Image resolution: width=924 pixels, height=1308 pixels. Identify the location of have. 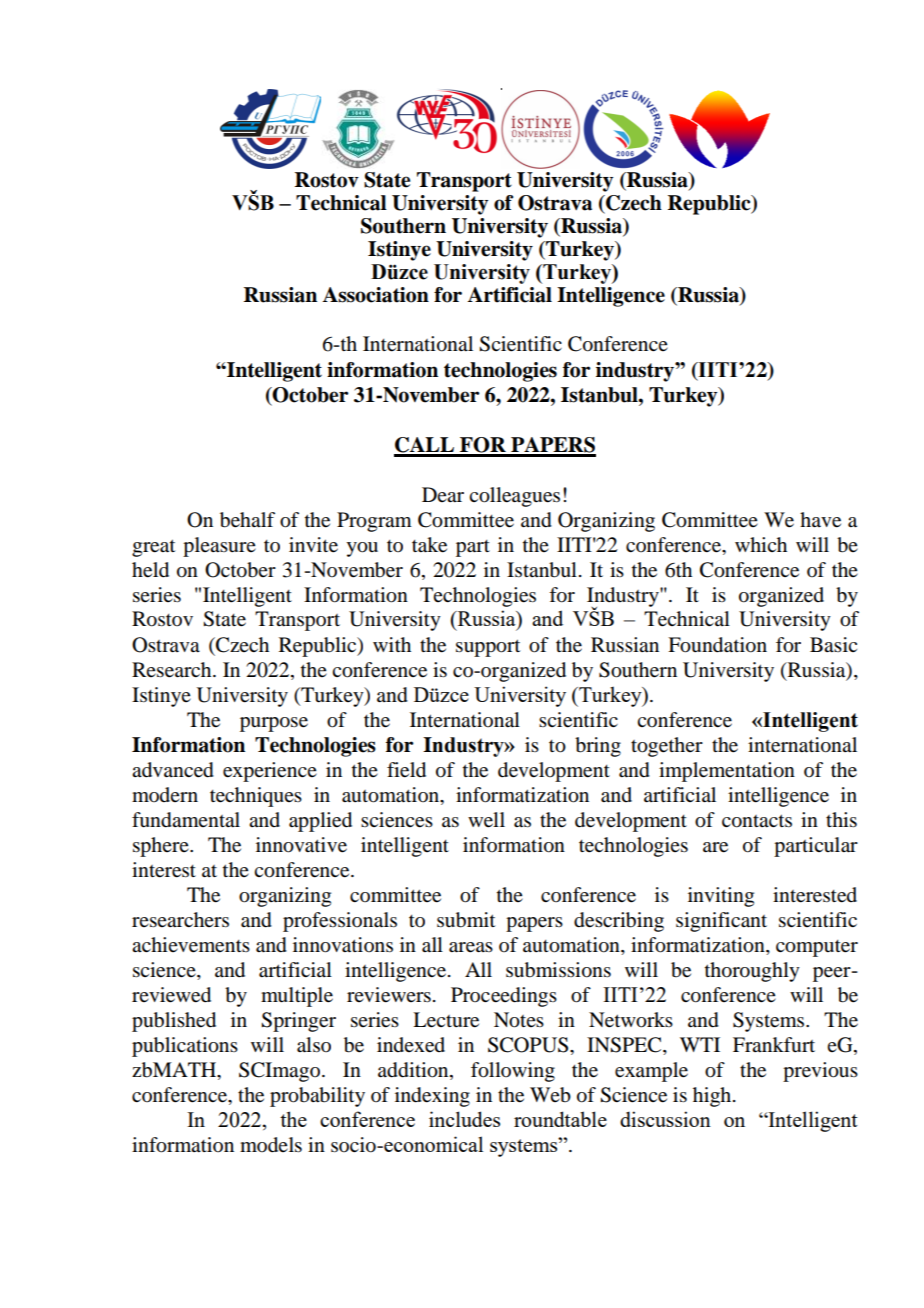
(820, 520).
